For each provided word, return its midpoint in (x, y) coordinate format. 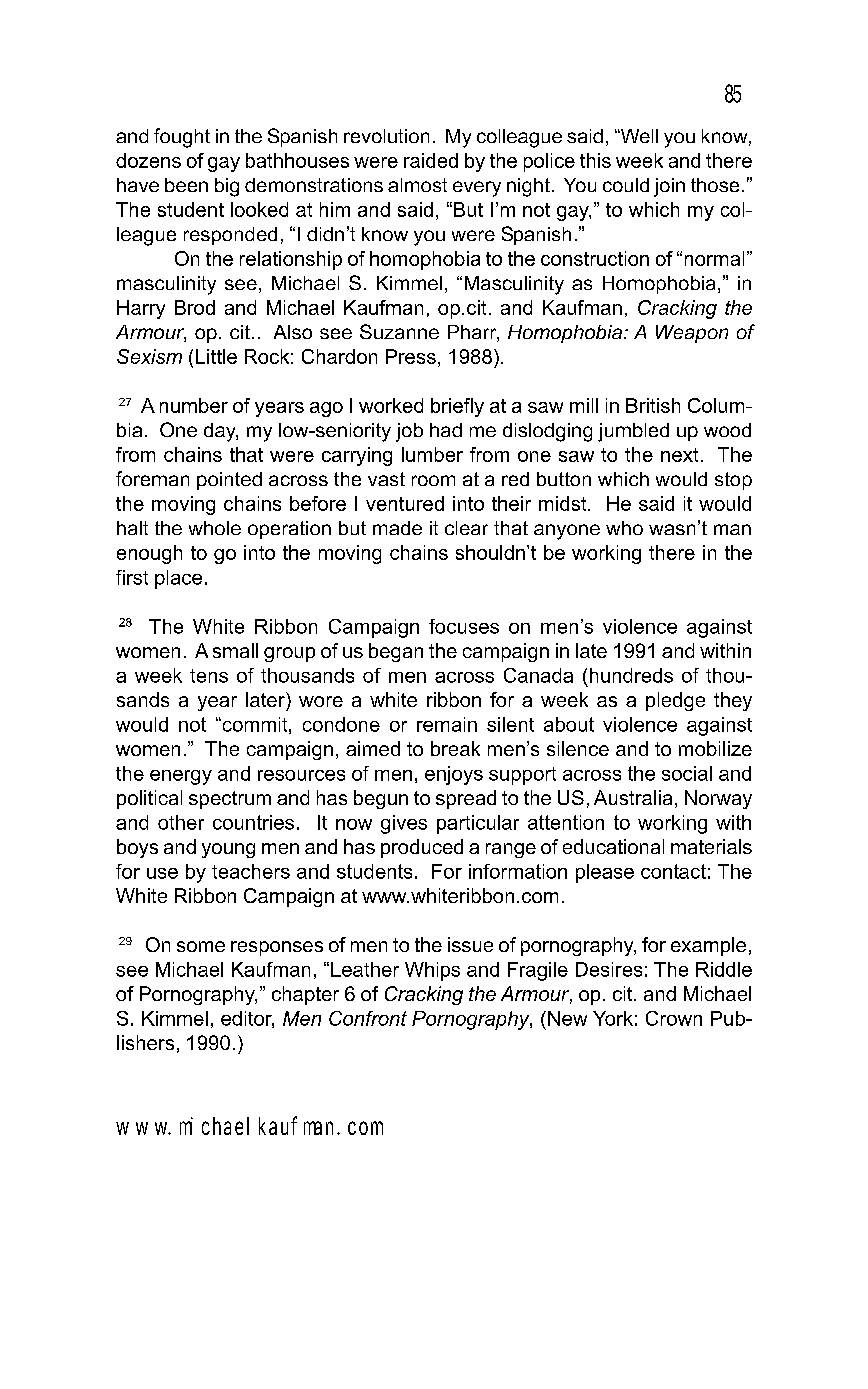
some (201, 946)
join (669, 187)
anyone (567, 532)
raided (431, 160)
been (186, 185)
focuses (464, 626)
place (178, 579)
